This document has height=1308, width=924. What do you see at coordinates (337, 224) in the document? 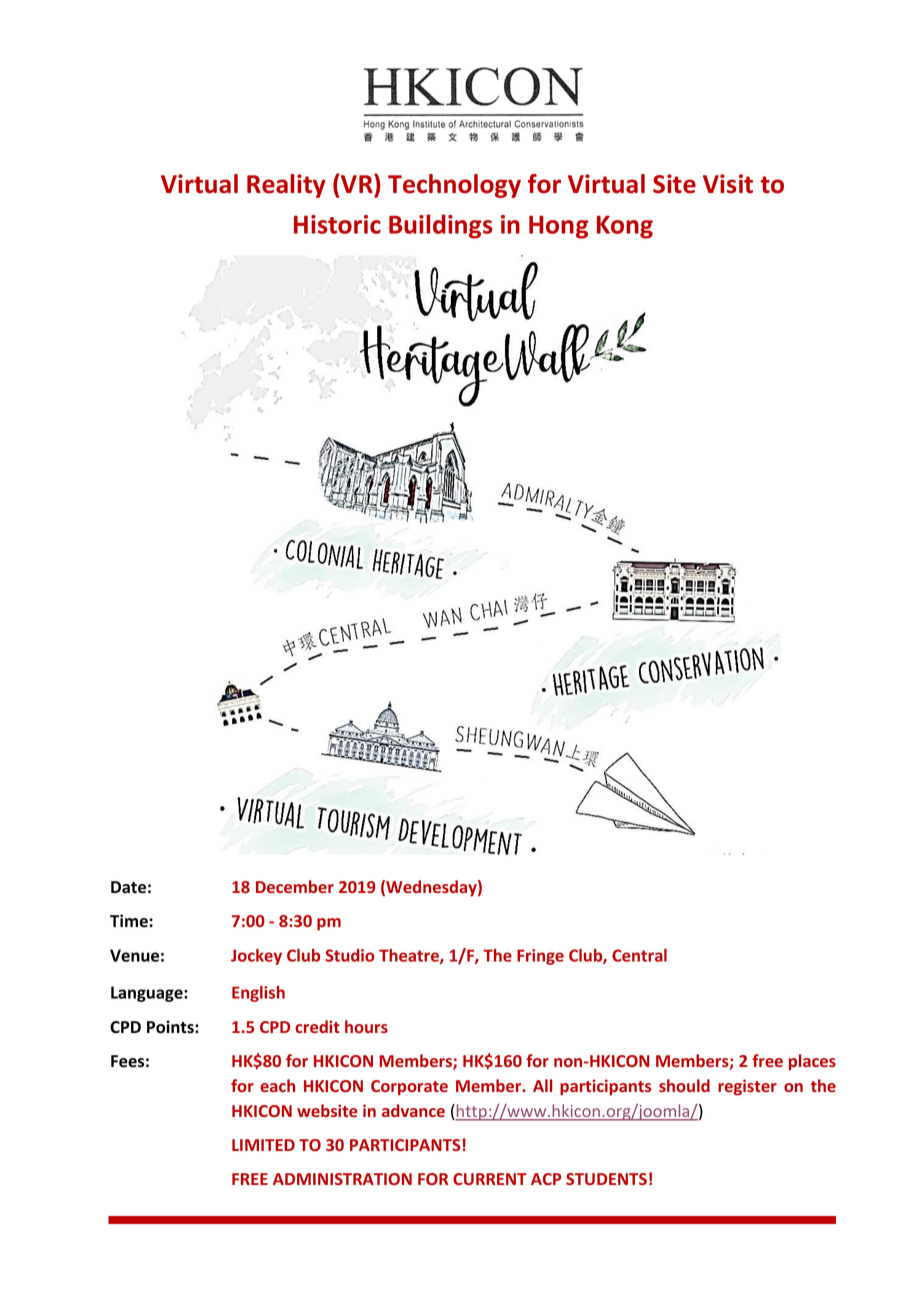
I see `Historic` at bounding box center [337, 224].
